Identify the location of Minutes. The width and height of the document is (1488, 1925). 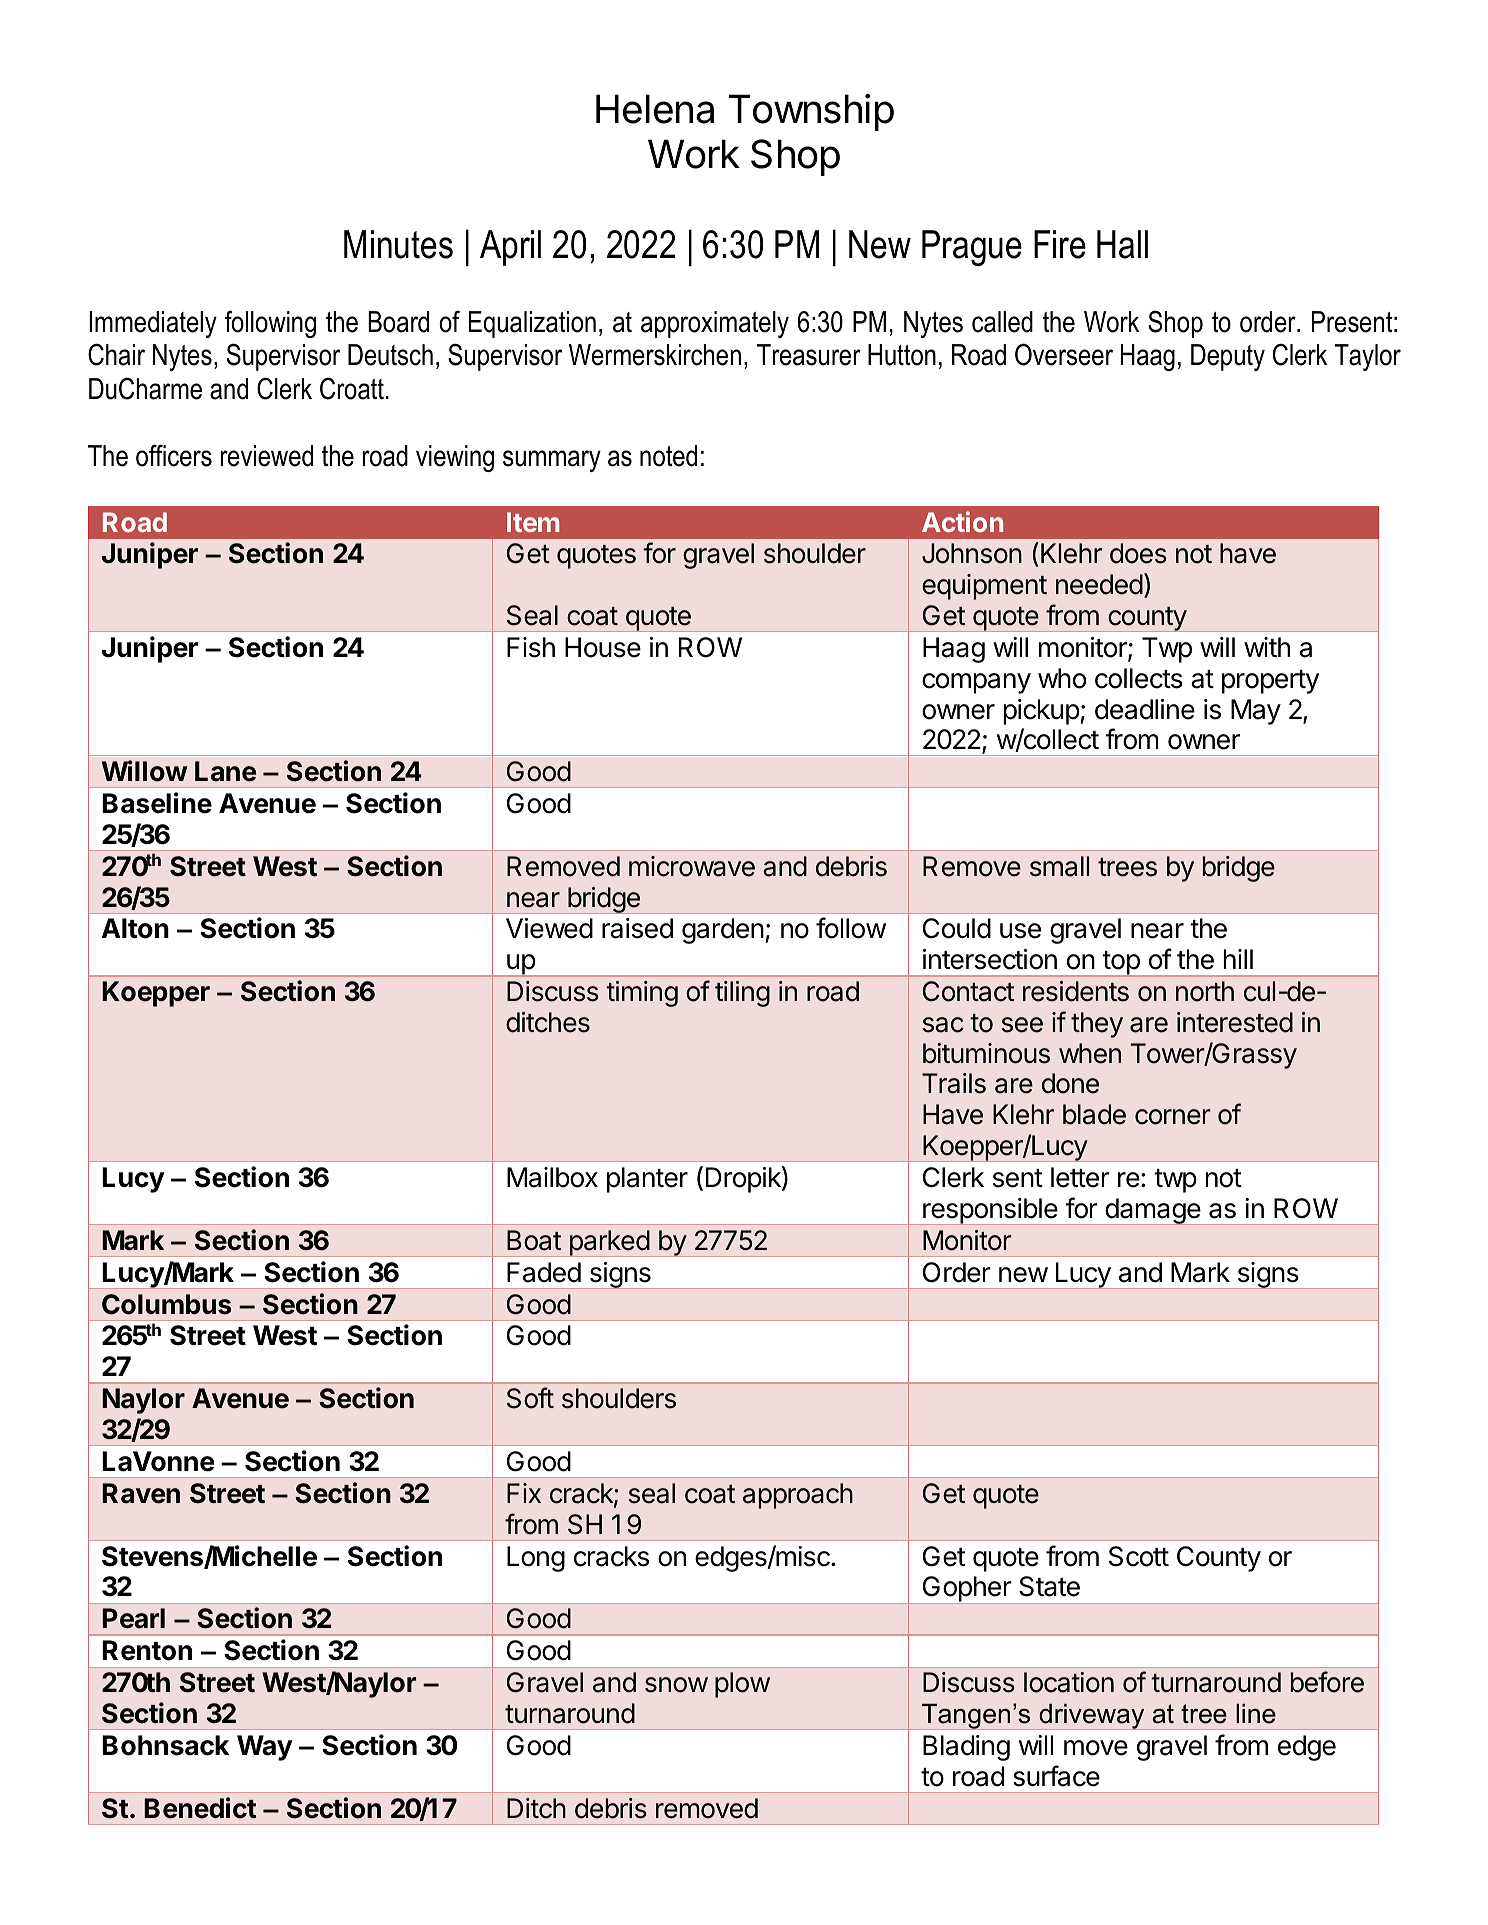
(398, 244).
